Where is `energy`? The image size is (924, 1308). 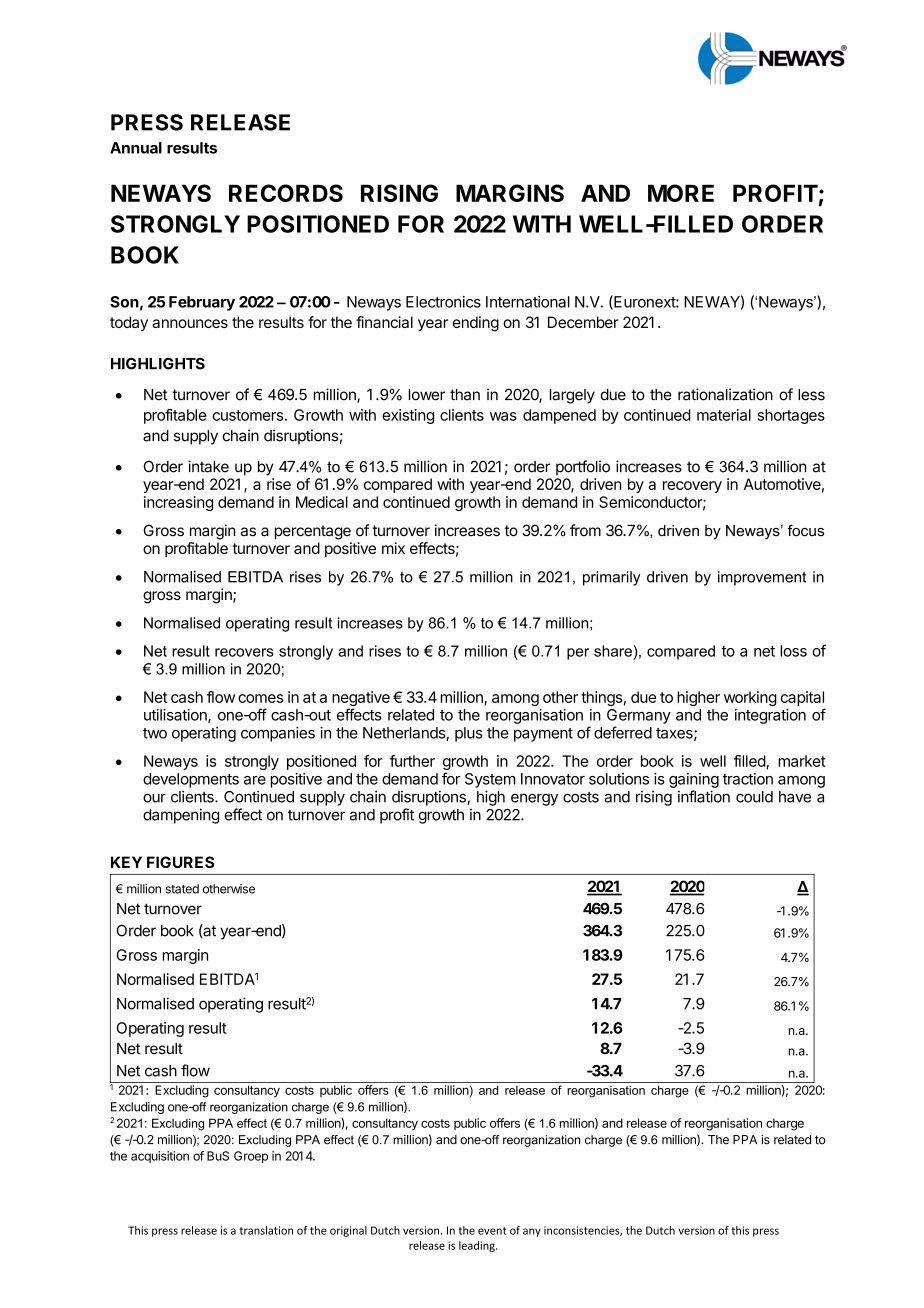
energy is located at coordinates (534, 799).
